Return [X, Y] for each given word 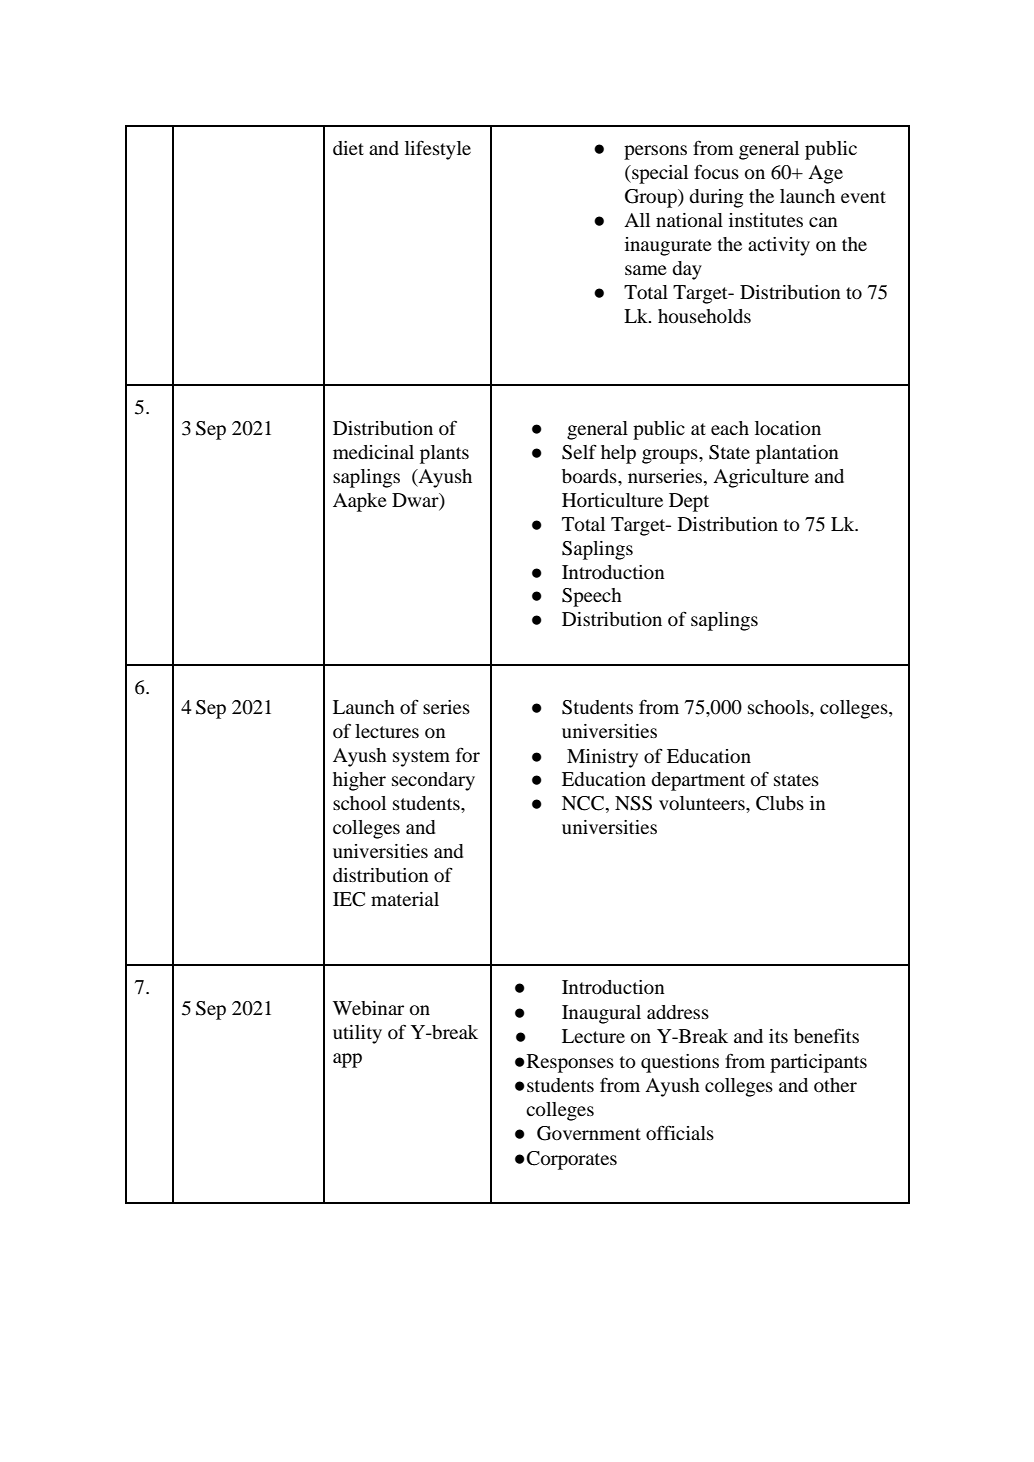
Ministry [602, 758]
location [788, 428]
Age [825, 174]
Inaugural [601, 1014]
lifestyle [438, 150]
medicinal [373, 452]
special [659, 174]
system [421, 758]
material [405, 899]
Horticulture [612, 500]
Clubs [780, 803]
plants [444, 454]
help [618, 454]
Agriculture [761, 478]
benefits [826, 1035]
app [347, 1060]
